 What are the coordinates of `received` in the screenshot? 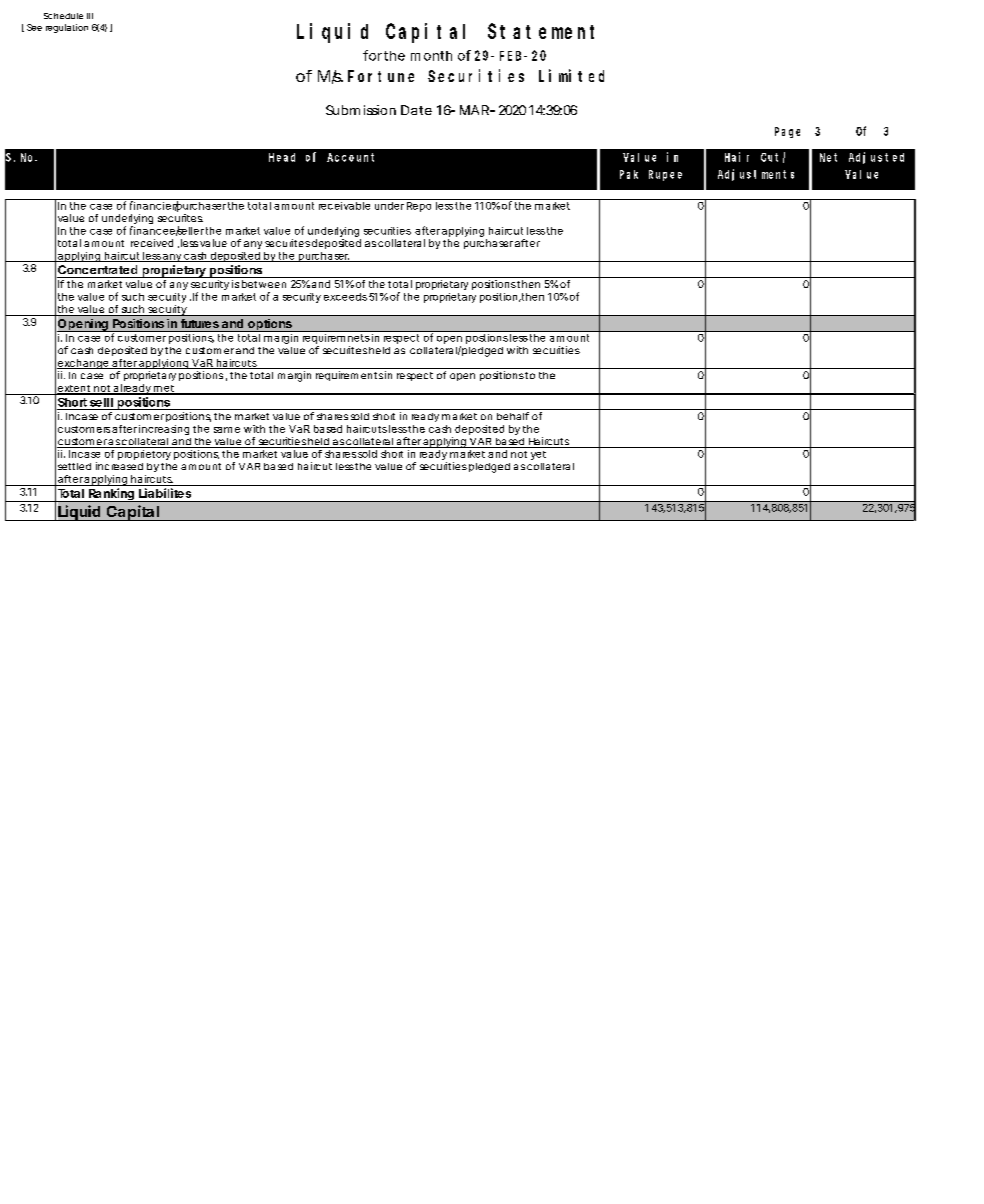 It's located at (152, 243).
